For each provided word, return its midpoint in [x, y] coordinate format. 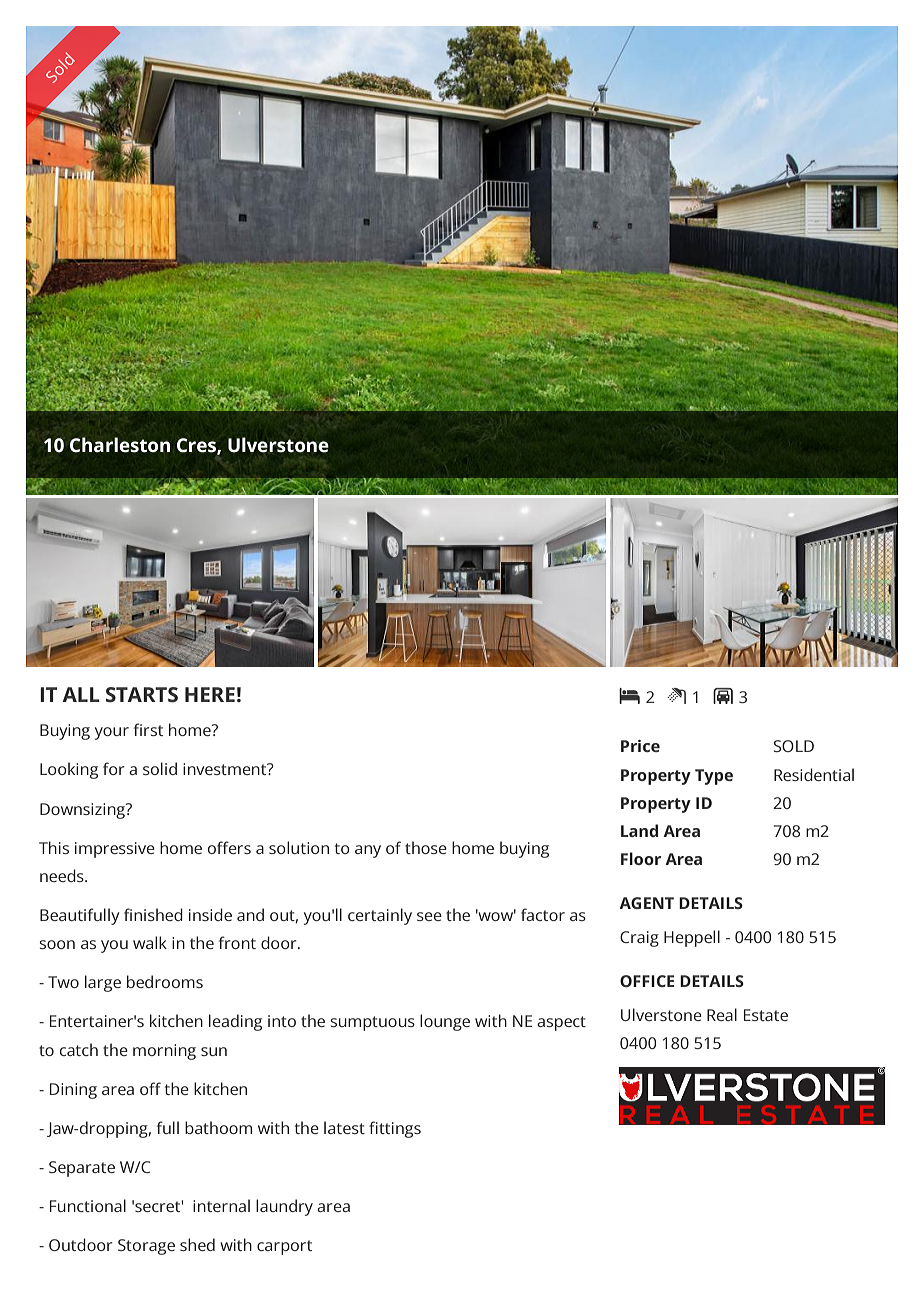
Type [714, 777]
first [148, 729]
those [426, 847]
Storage [146, 1247]
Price [640, 746]
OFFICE [647, 981]
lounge [445, 1022]
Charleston [120, 445]
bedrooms [165, 981]
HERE [210, 694]
